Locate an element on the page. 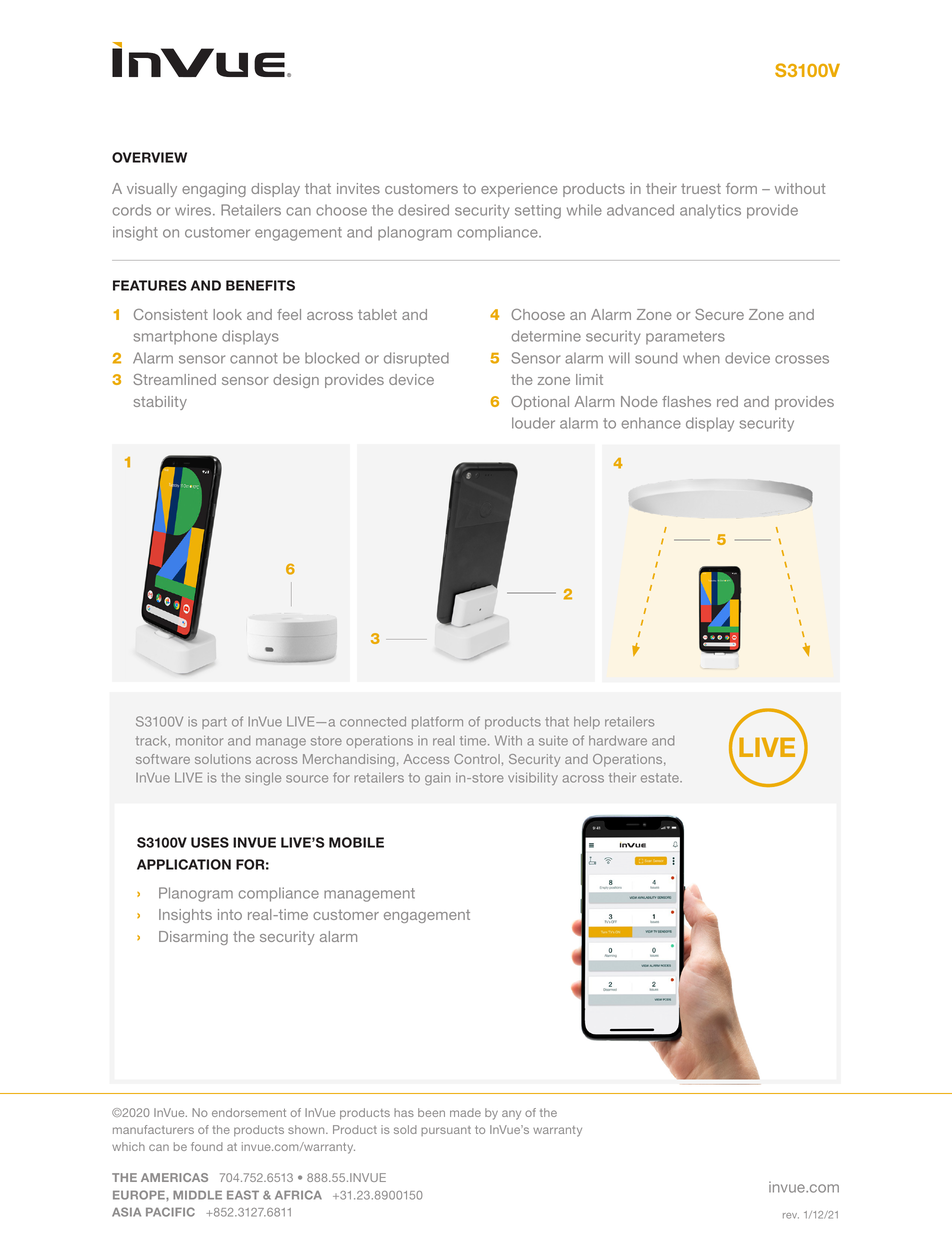 This image has width=952, height=1233. MOBILE is located at coordinates (356, 842).
